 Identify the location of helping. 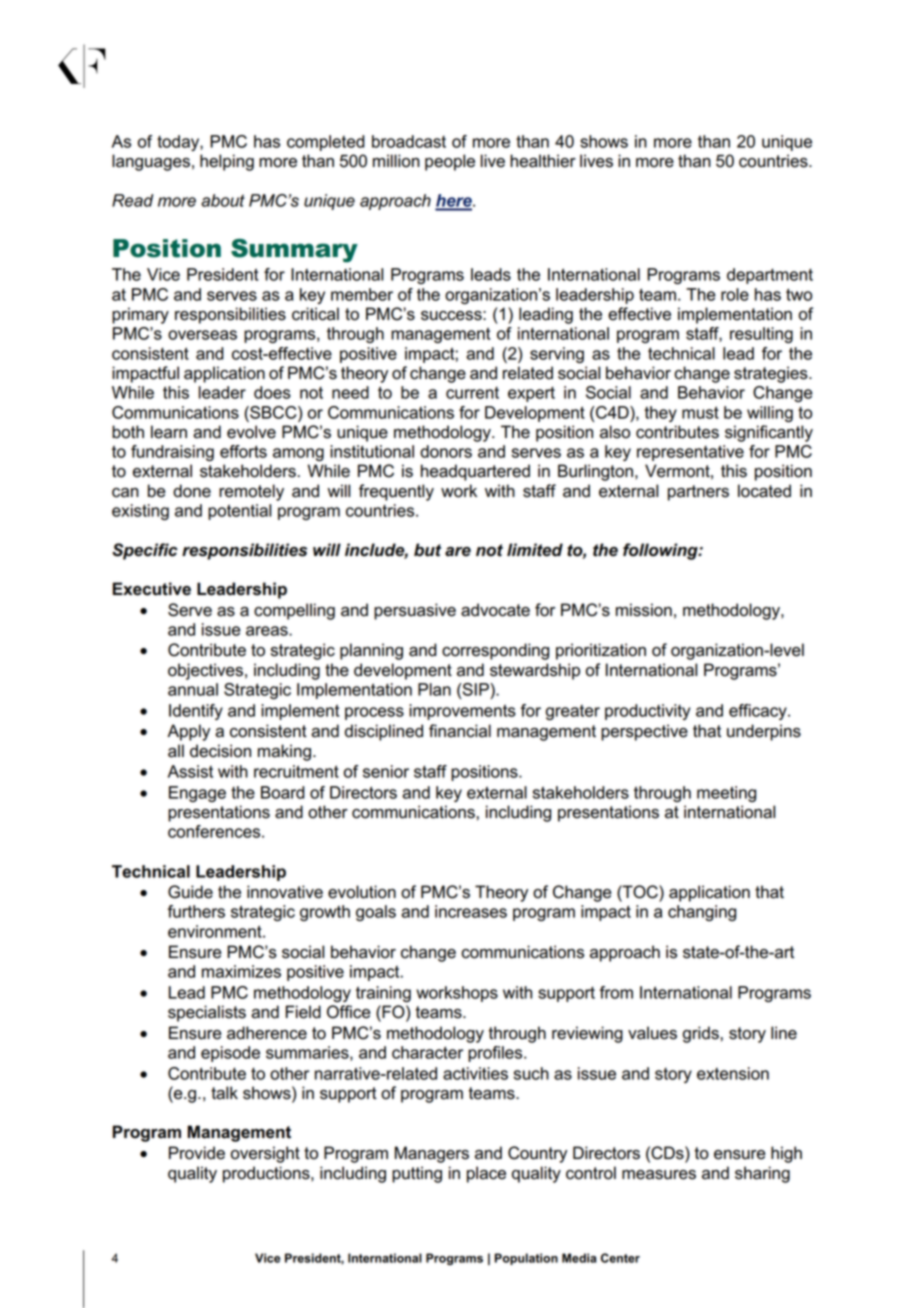
(227, 162).
